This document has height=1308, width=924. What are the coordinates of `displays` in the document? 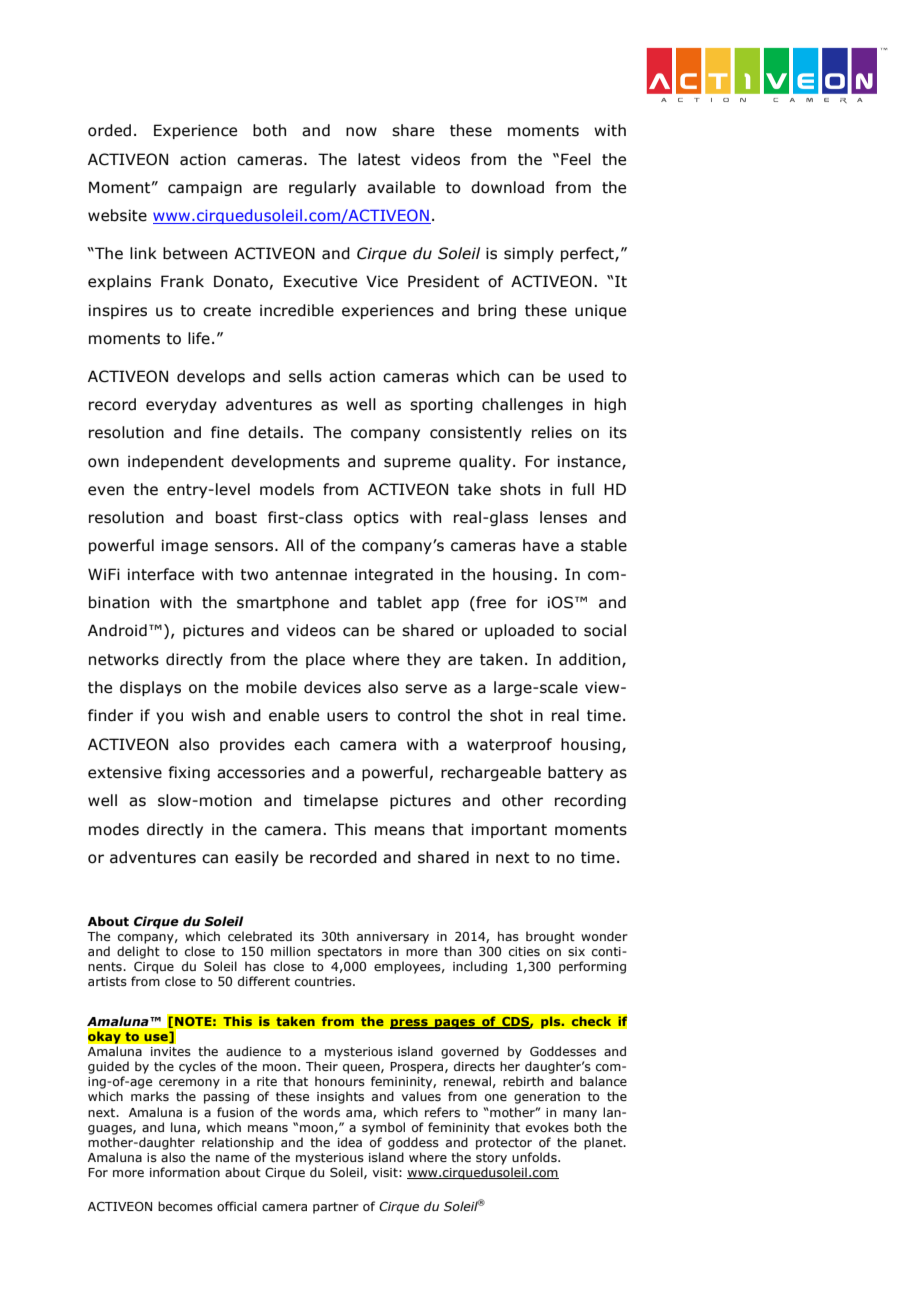 It's located at (150, 688).
